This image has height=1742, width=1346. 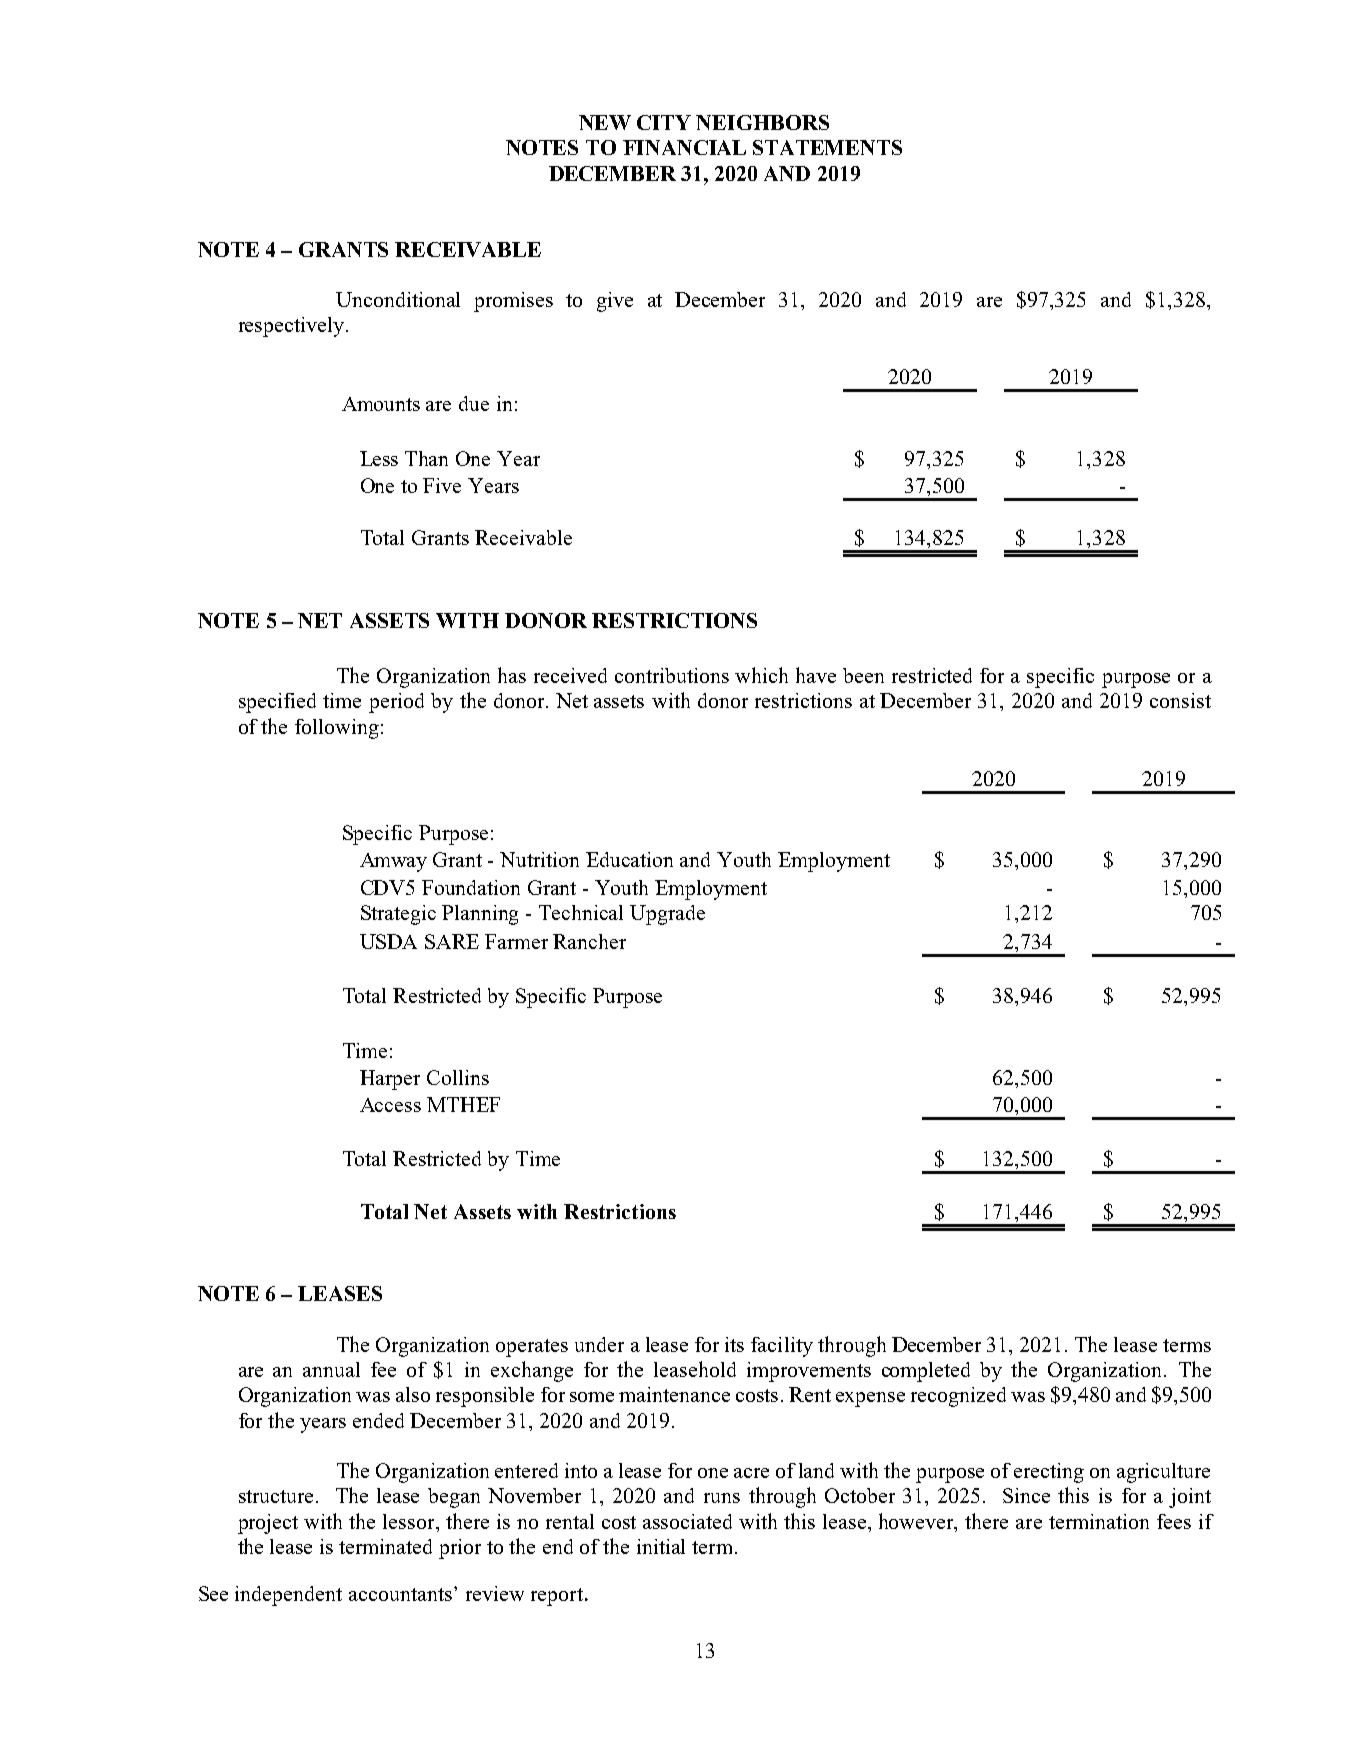 I want to click on STATEMENTS, so click(x=827, y=147).
